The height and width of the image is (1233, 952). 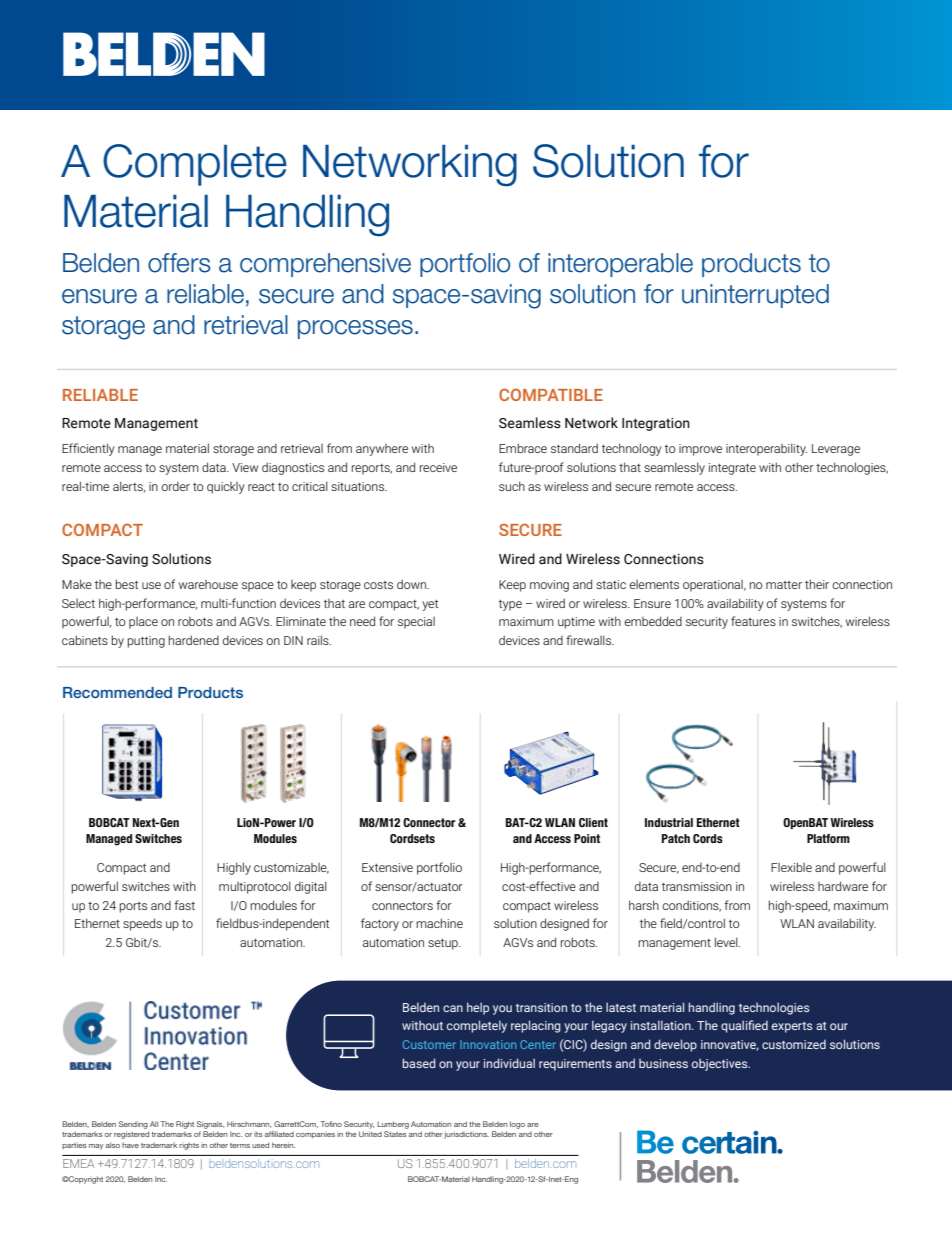 I want to click on processes, so click(x=355, y=329).
